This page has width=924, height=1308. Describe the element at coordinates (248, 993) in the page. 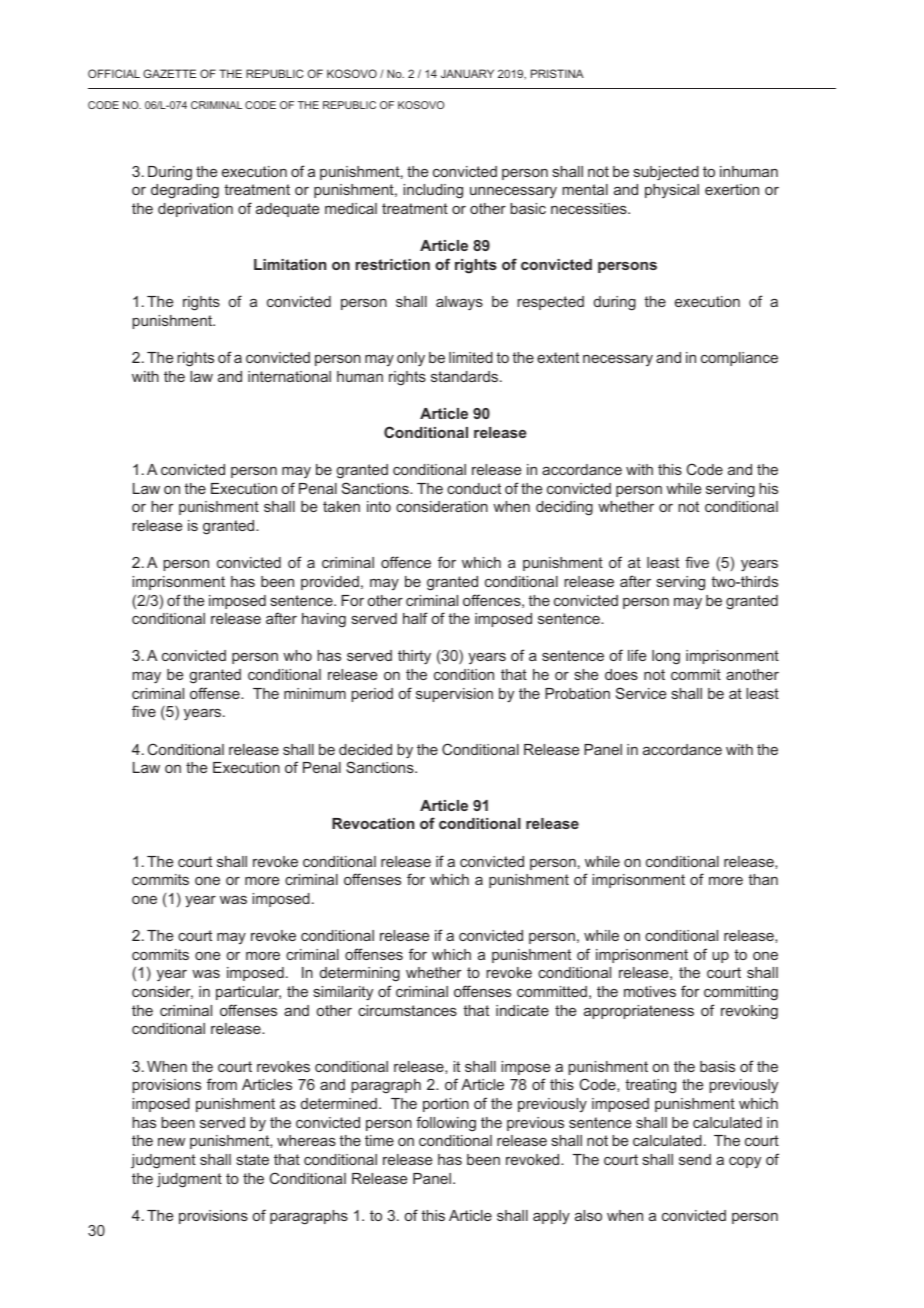

I see `particular` at that location.
